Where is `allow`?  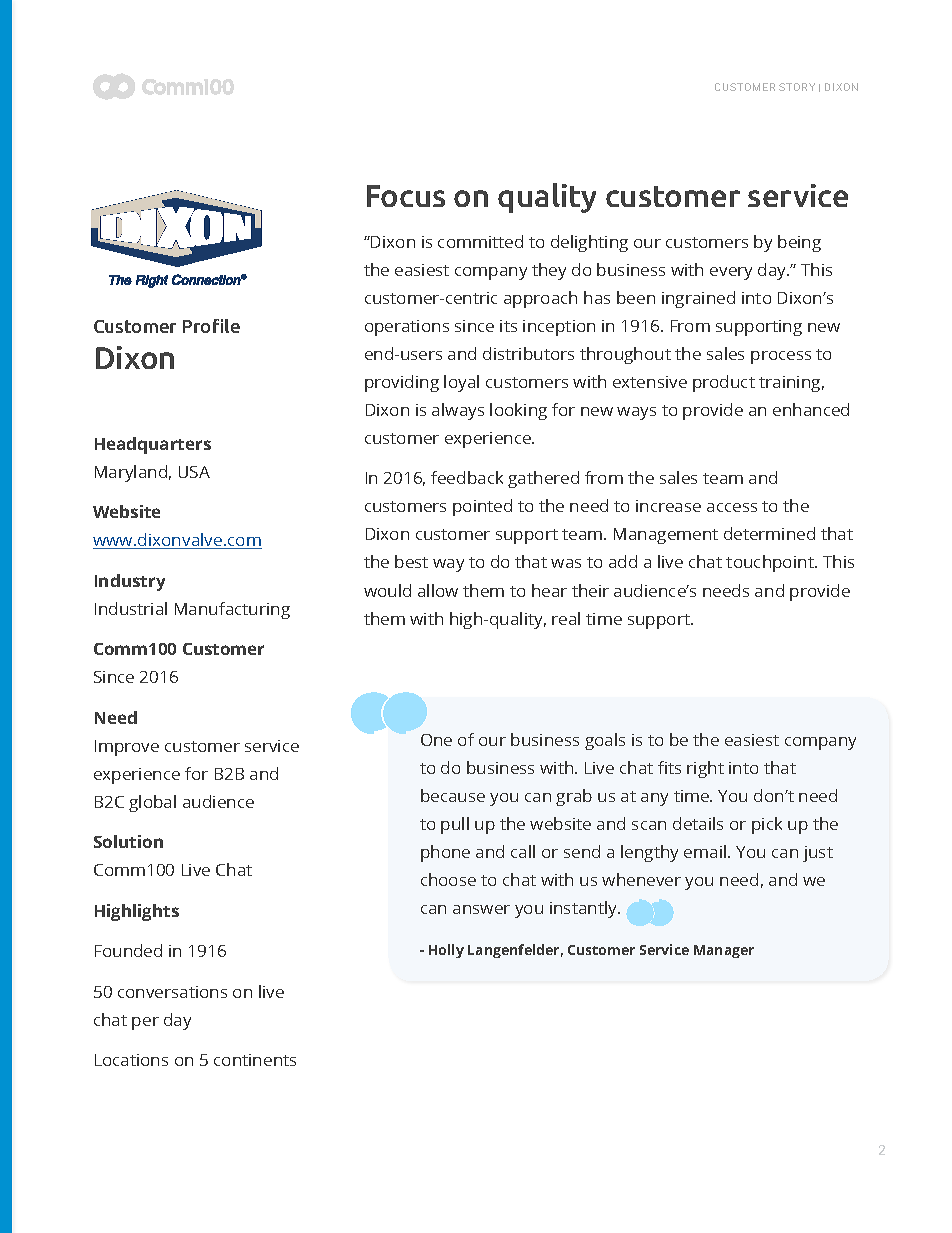
allow is located at coordinates (438, 590).
